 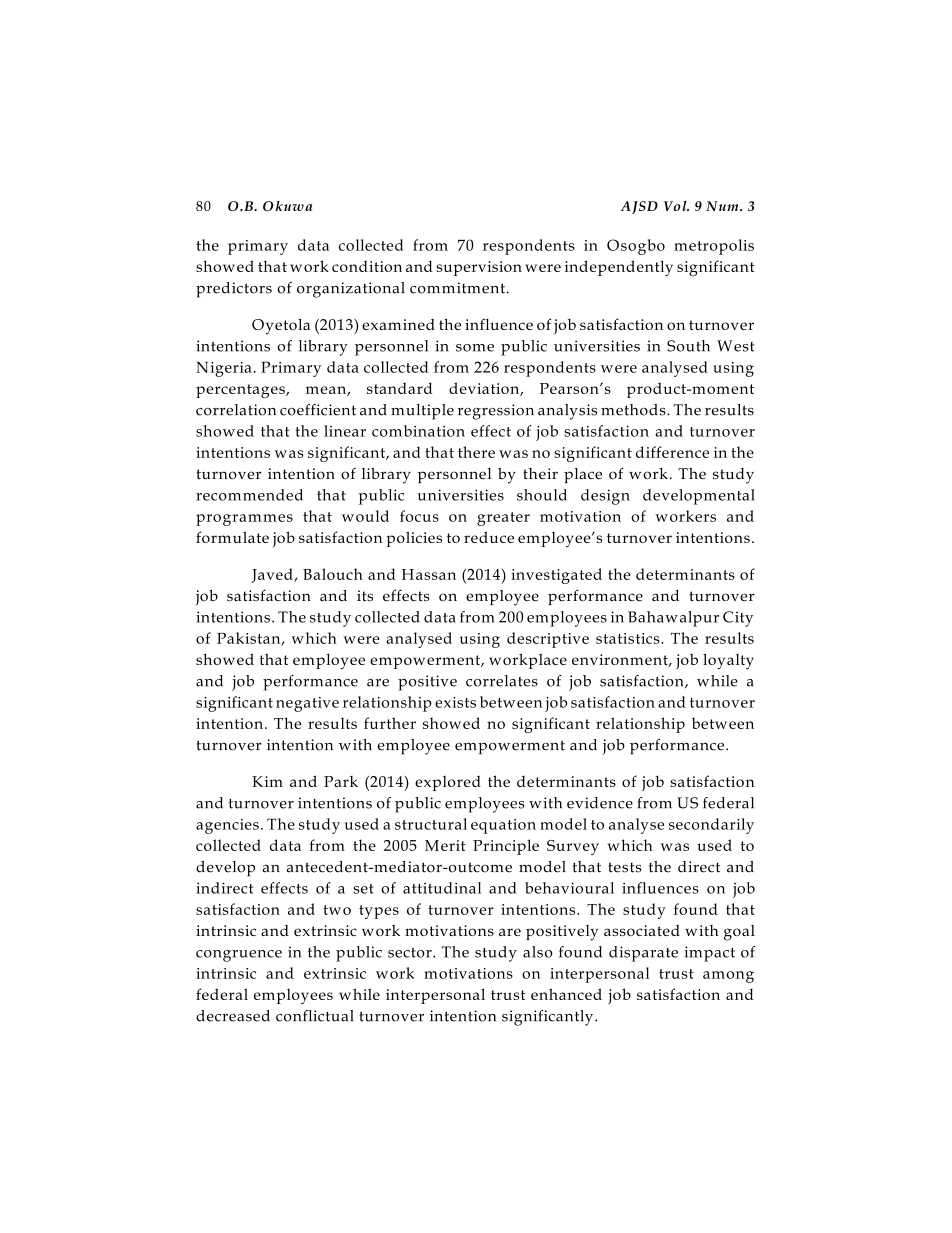 What do you see at coordinates (629, 638) in the page?
I see `statistics` at bounding box center [629, 638].
